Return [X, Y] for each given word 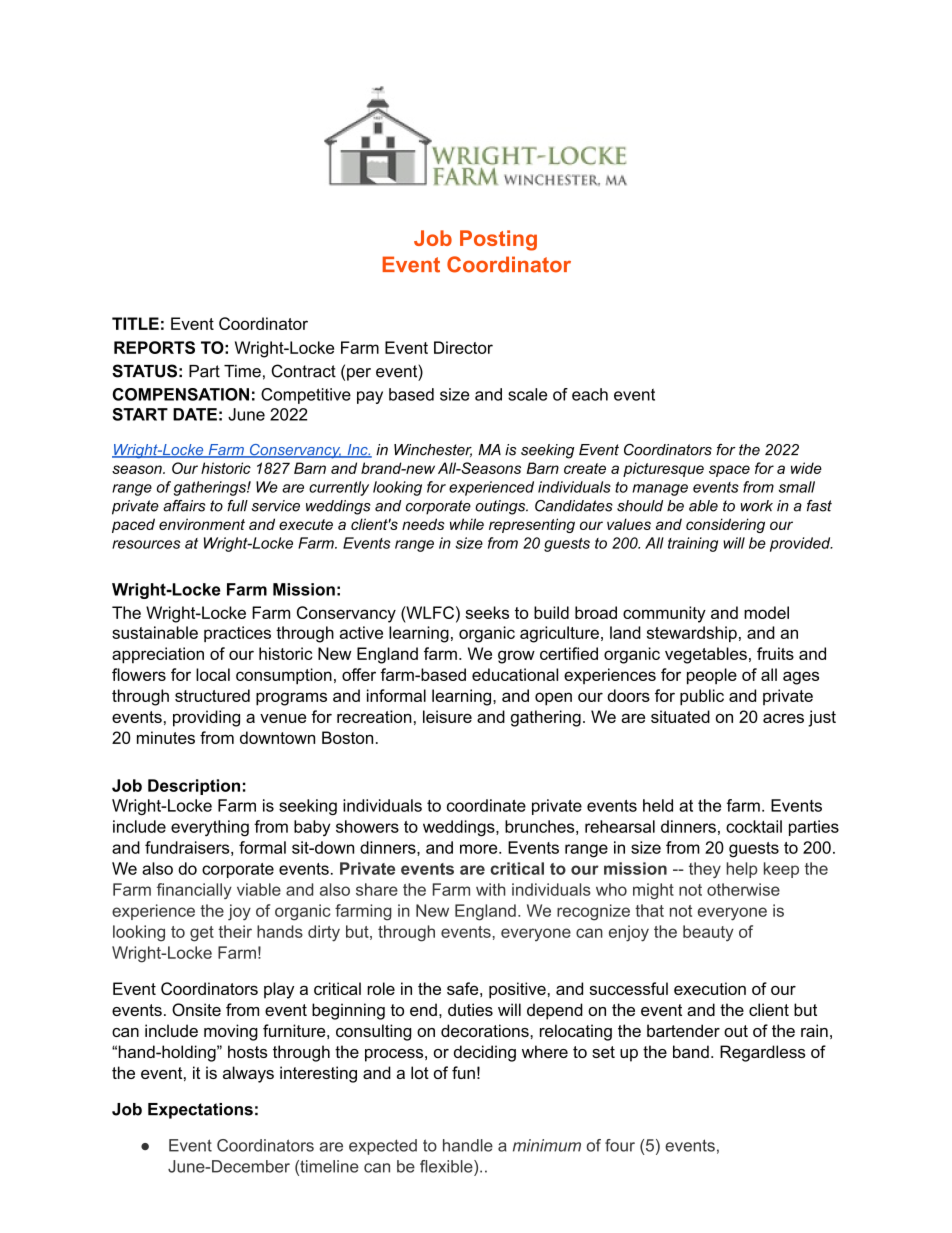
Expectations [200, 1111]
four [620, 1145]
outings [501, 507]
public [702, 697]
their [235, 931]
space [729, 471]
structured [212, 695]
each [590, 394]
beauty [708, 933]
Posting [498, 240]
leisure [447, 716]
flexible [447, 1166]
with [490, 889]
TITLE [135, 323]
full [237, 506]
